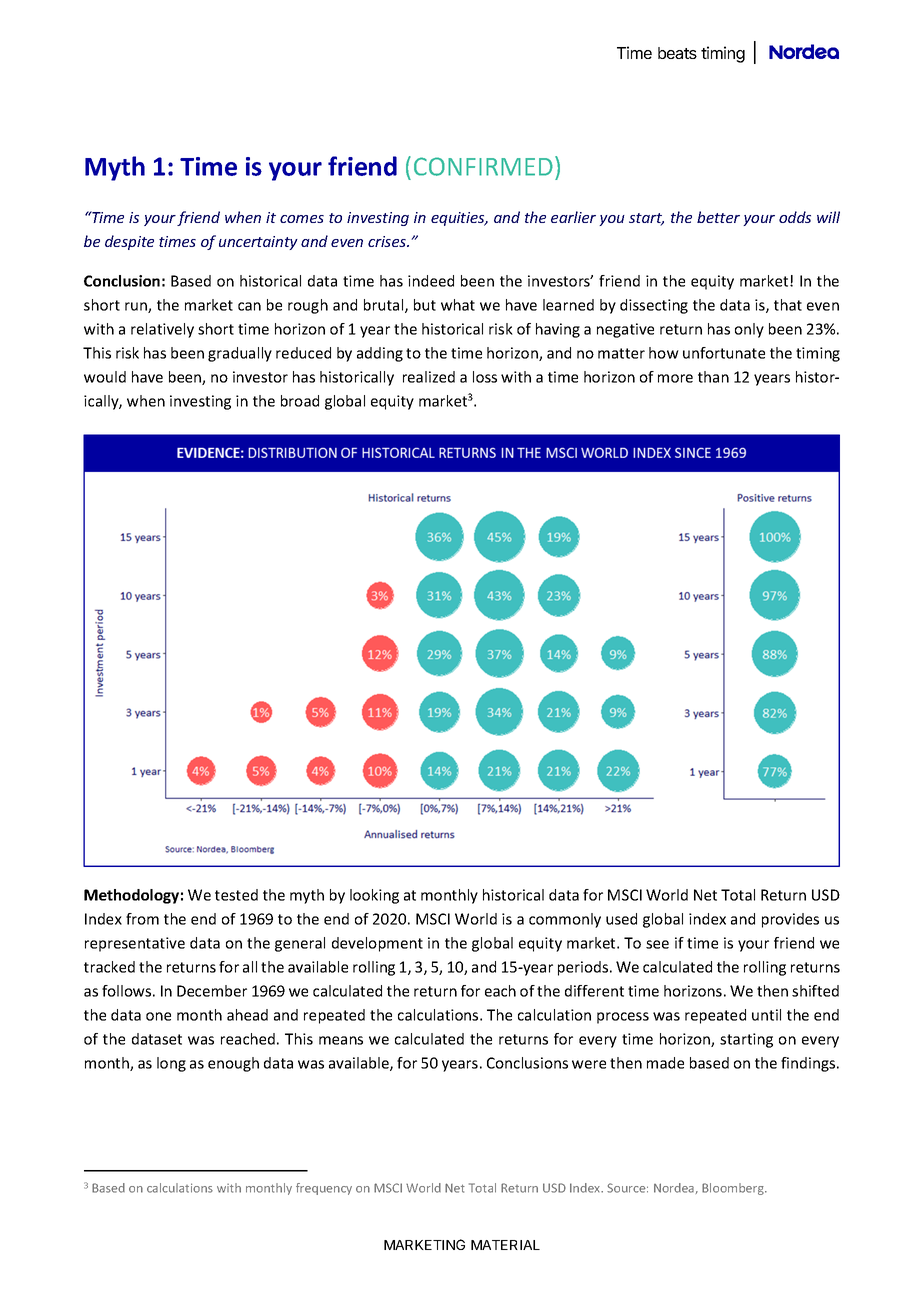 The image size is (924, 1308). Describe the element at coordinates (302, 219) in the screenshot. I see `comes` at that location.
